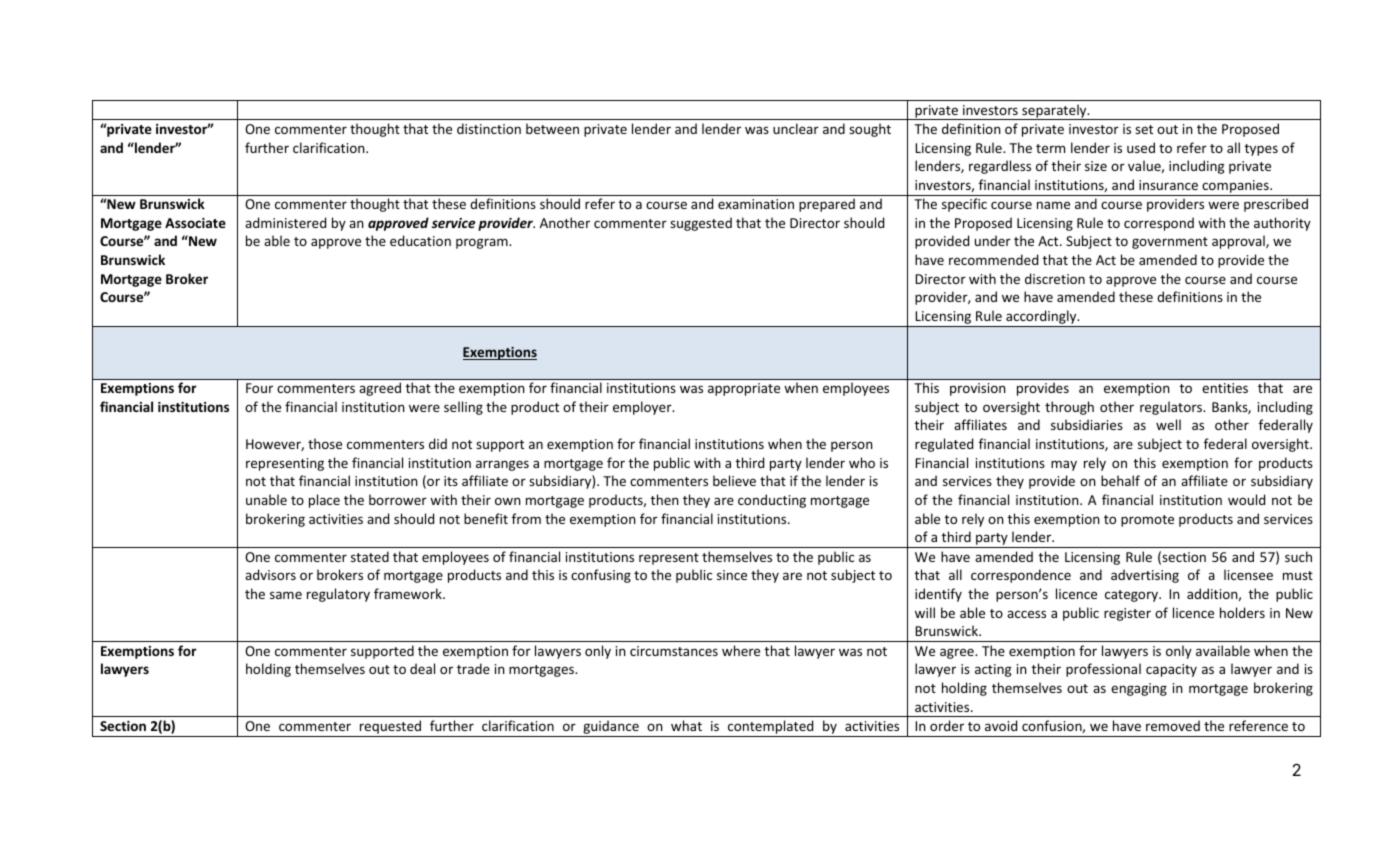 This screenshot has width=1400, height=850. Describe the element at coordinates (391, 728) in the screenshot. I see `requested` at that location.
